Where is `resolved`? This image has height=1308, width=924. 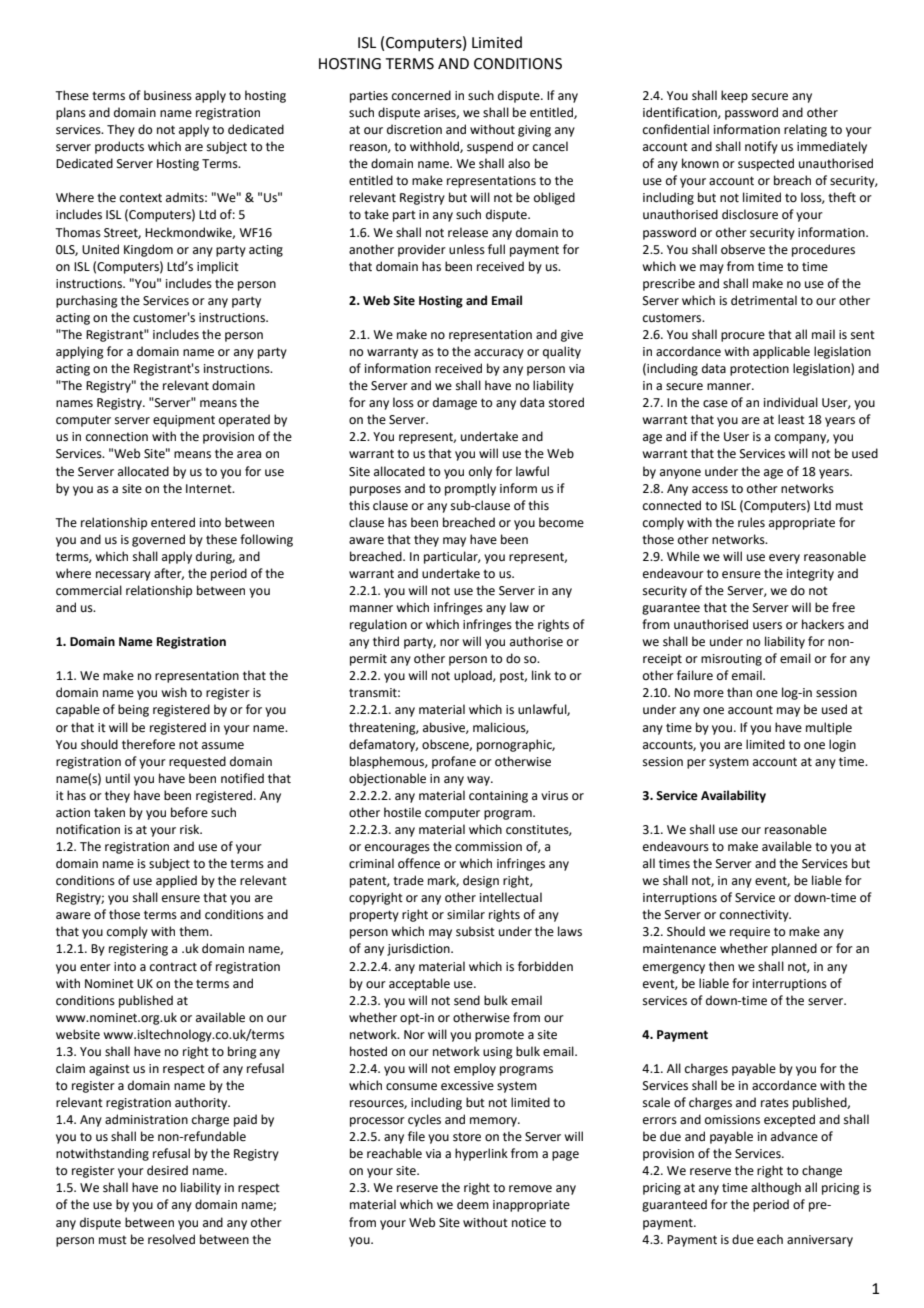 resolved is located at coordinates (171, 1239).
